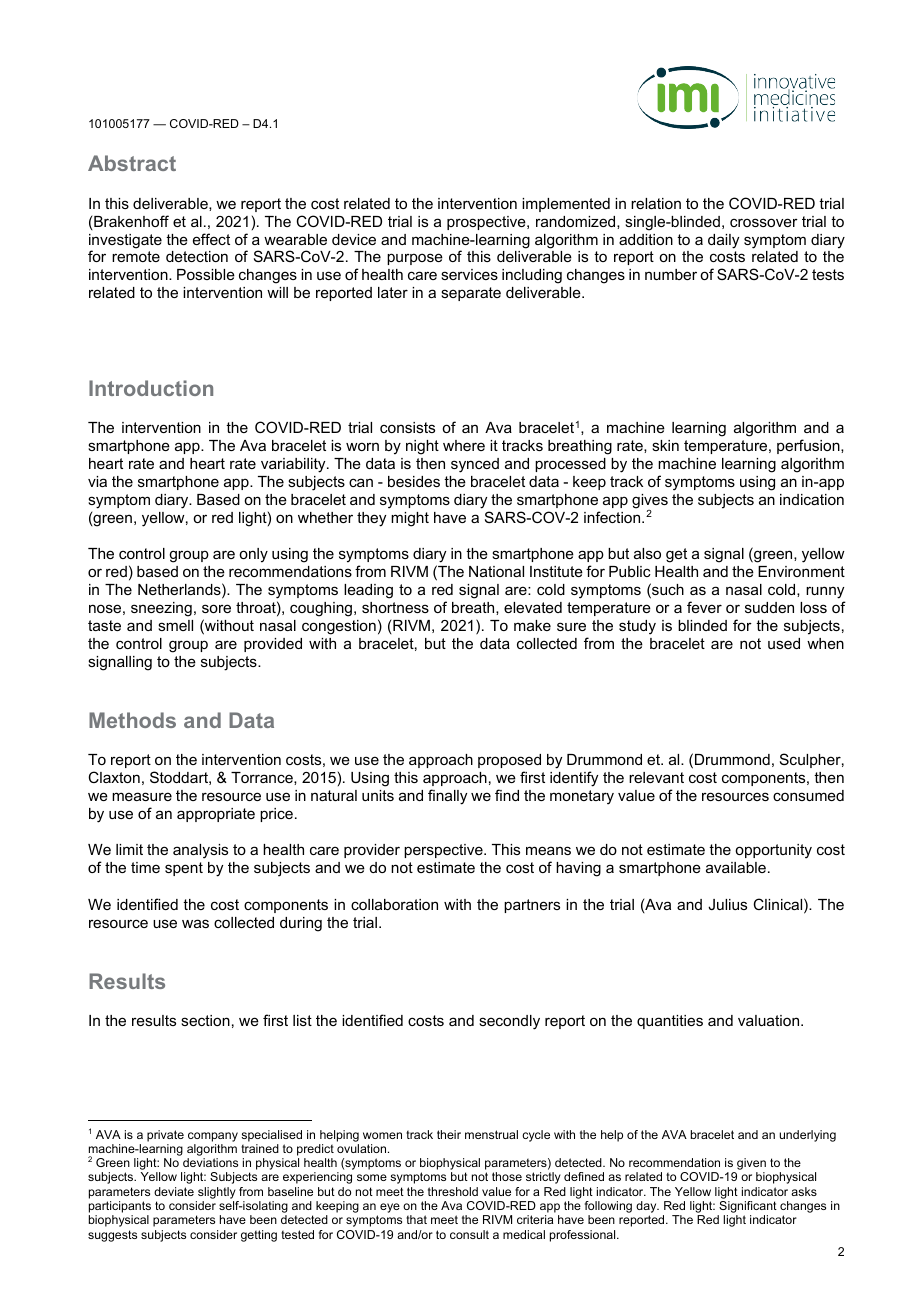 This screenshot has height=1308, width=924. What do you see at coordinates (415, 259) in the screenshot?
I see `purpose` at bounding box center [415, 259].
